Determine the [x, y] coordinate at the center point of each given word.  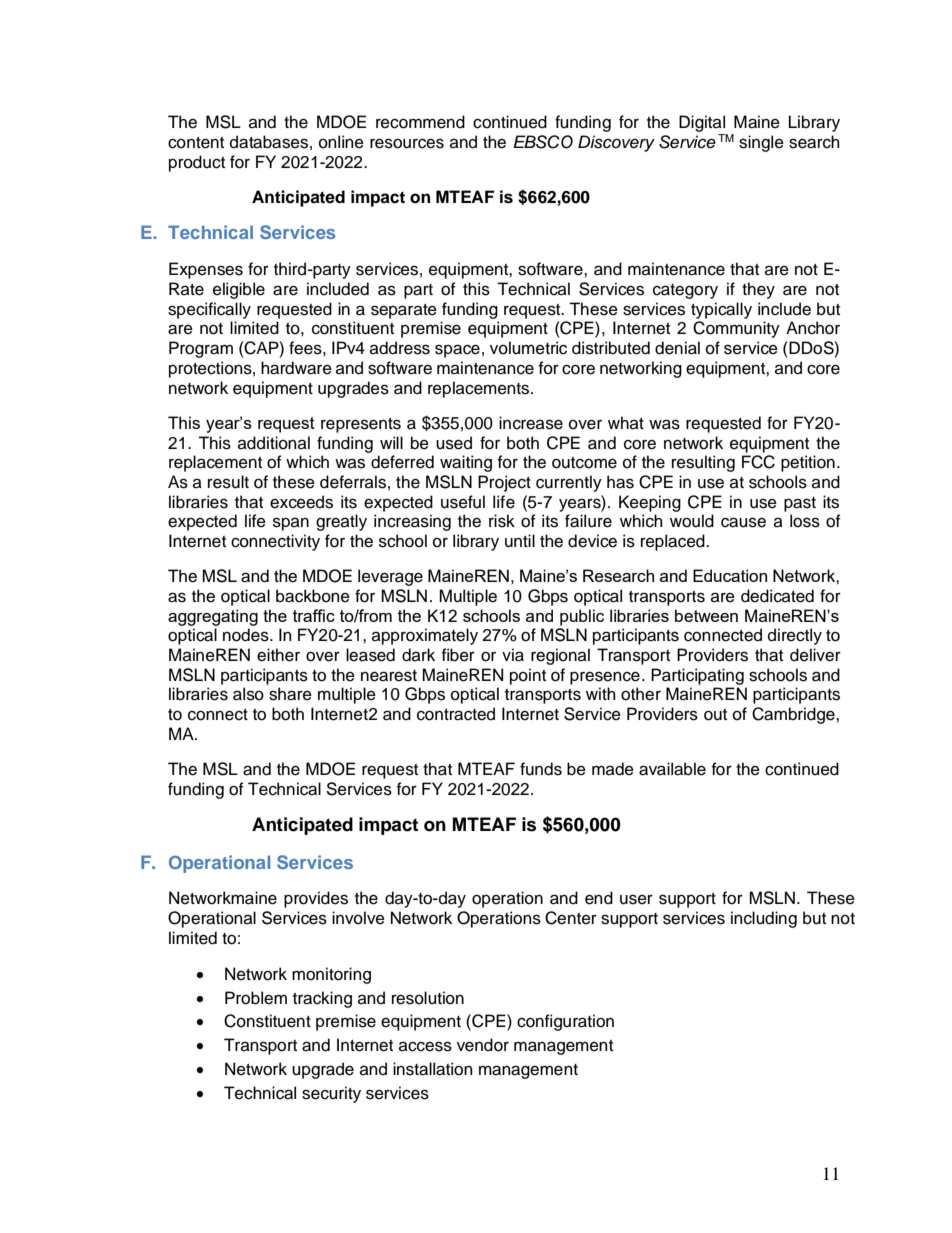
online [341, 142]
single [761, 143]
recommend [420, 122]
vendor [483, 1045]
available [672, 769]
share [290, 694]
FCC [758, 462]
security [331, 1094]
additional [274, 443]
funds [541, 769]
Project [504, 483]
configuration [565, 1022]
